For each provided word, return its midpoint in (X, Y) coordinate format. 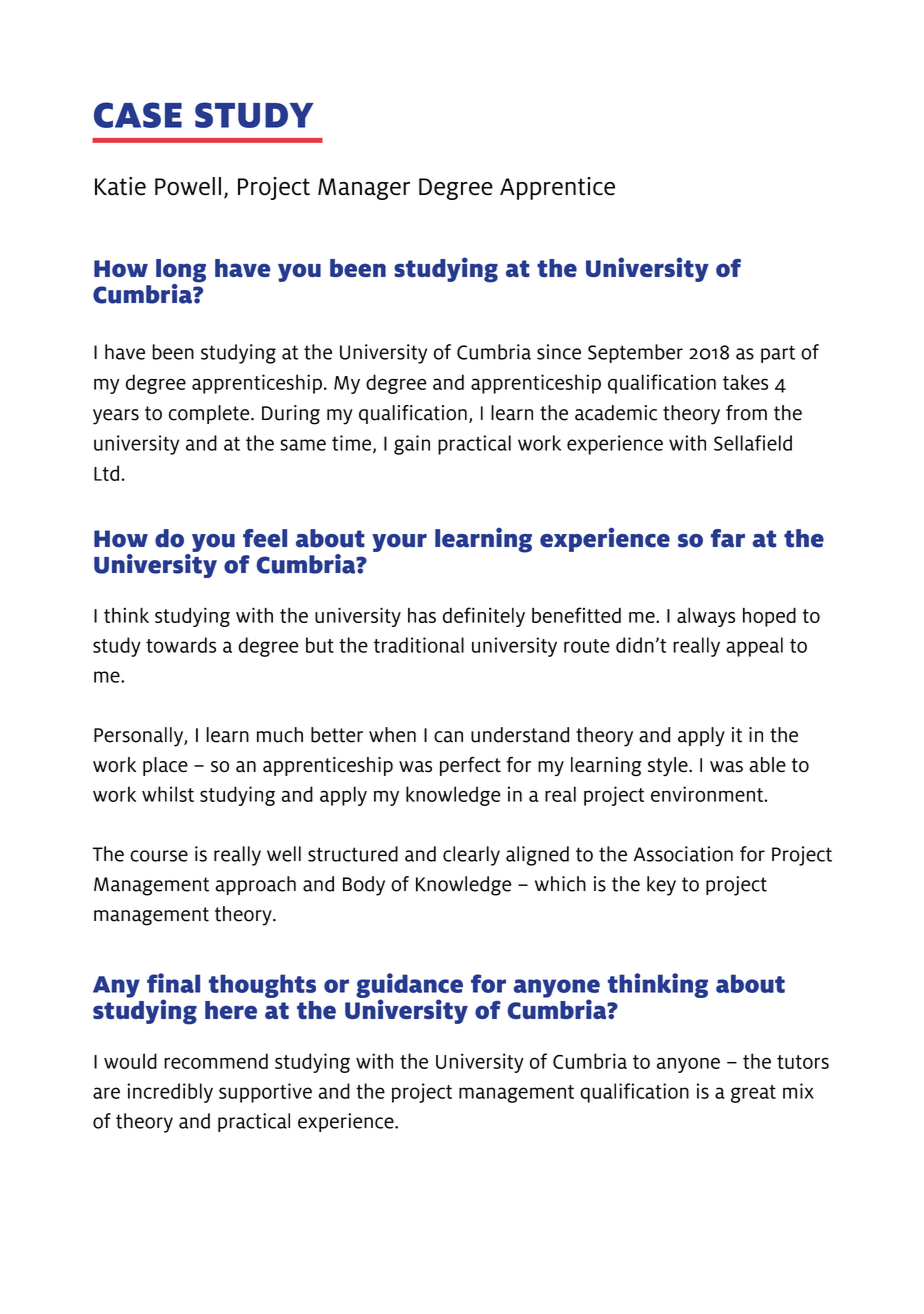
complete (210, 414)
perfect (470, 766)
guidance (409, 987)
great (753, 1094)
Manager (364, 189)
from (746, 413)
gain (412, 445)
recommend (216, 1061)
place (165, 766)
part (778, 354)
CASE (138, 115)
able (767, 765)
